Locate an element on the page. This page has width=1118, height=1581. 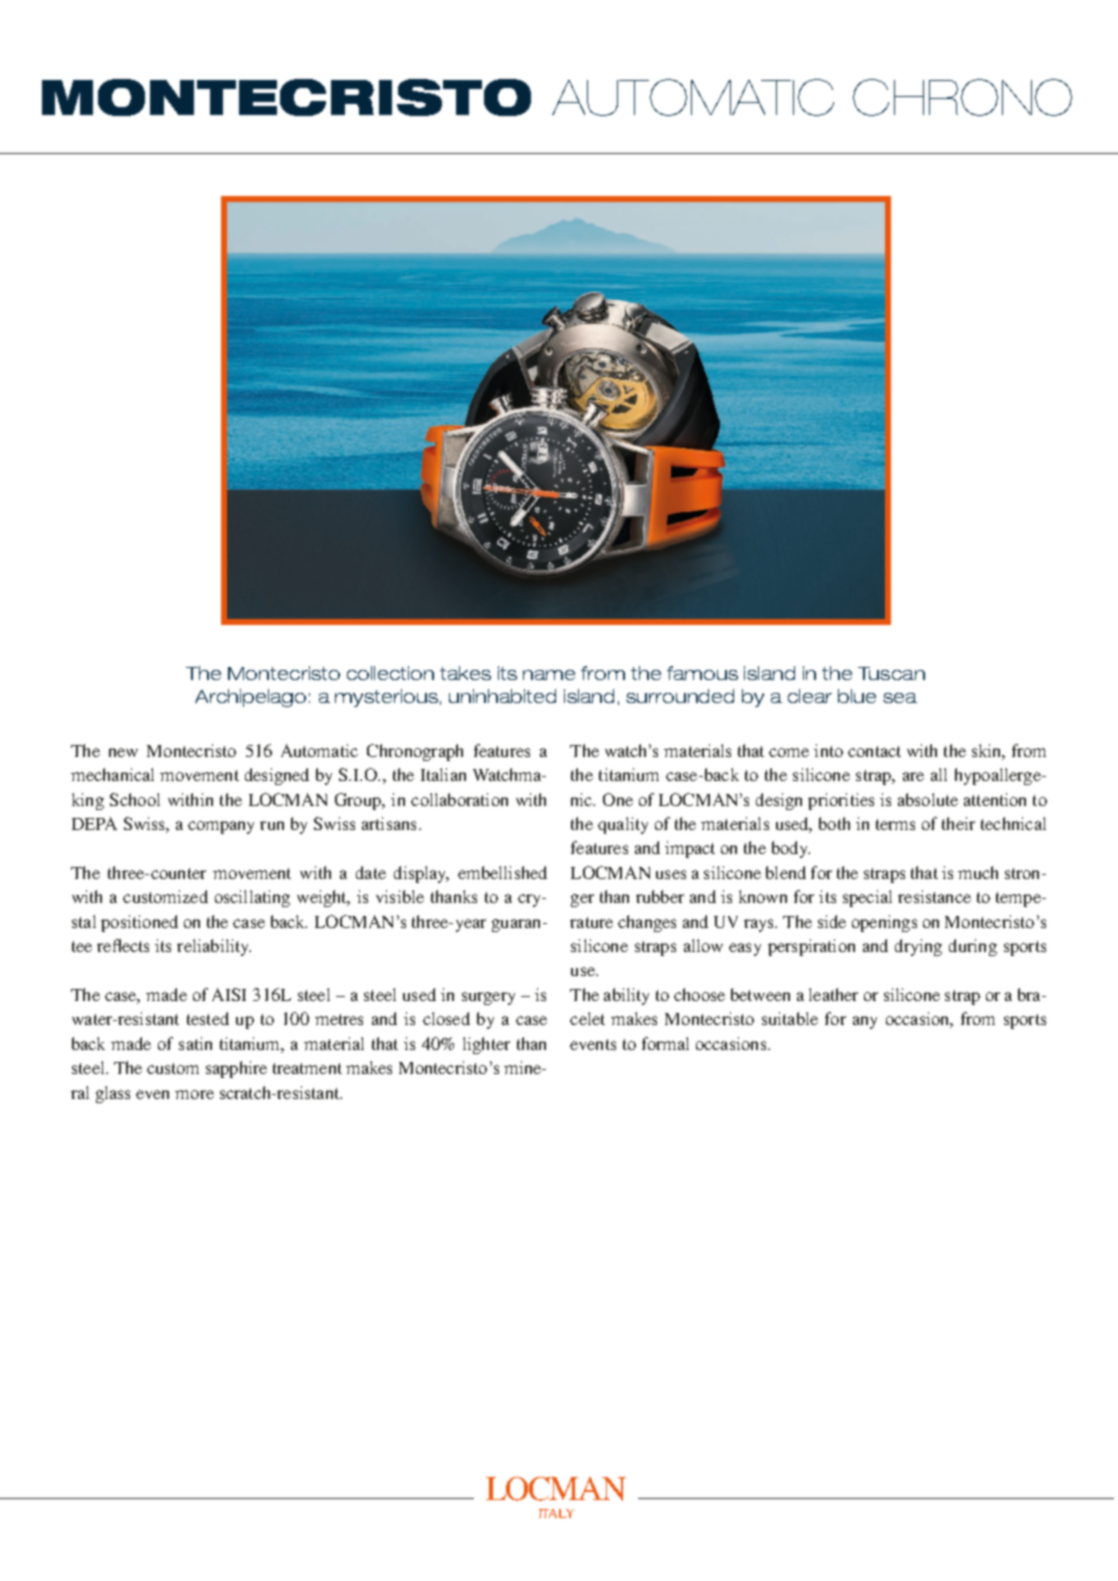
sea is located at coordinates (900, 698).
